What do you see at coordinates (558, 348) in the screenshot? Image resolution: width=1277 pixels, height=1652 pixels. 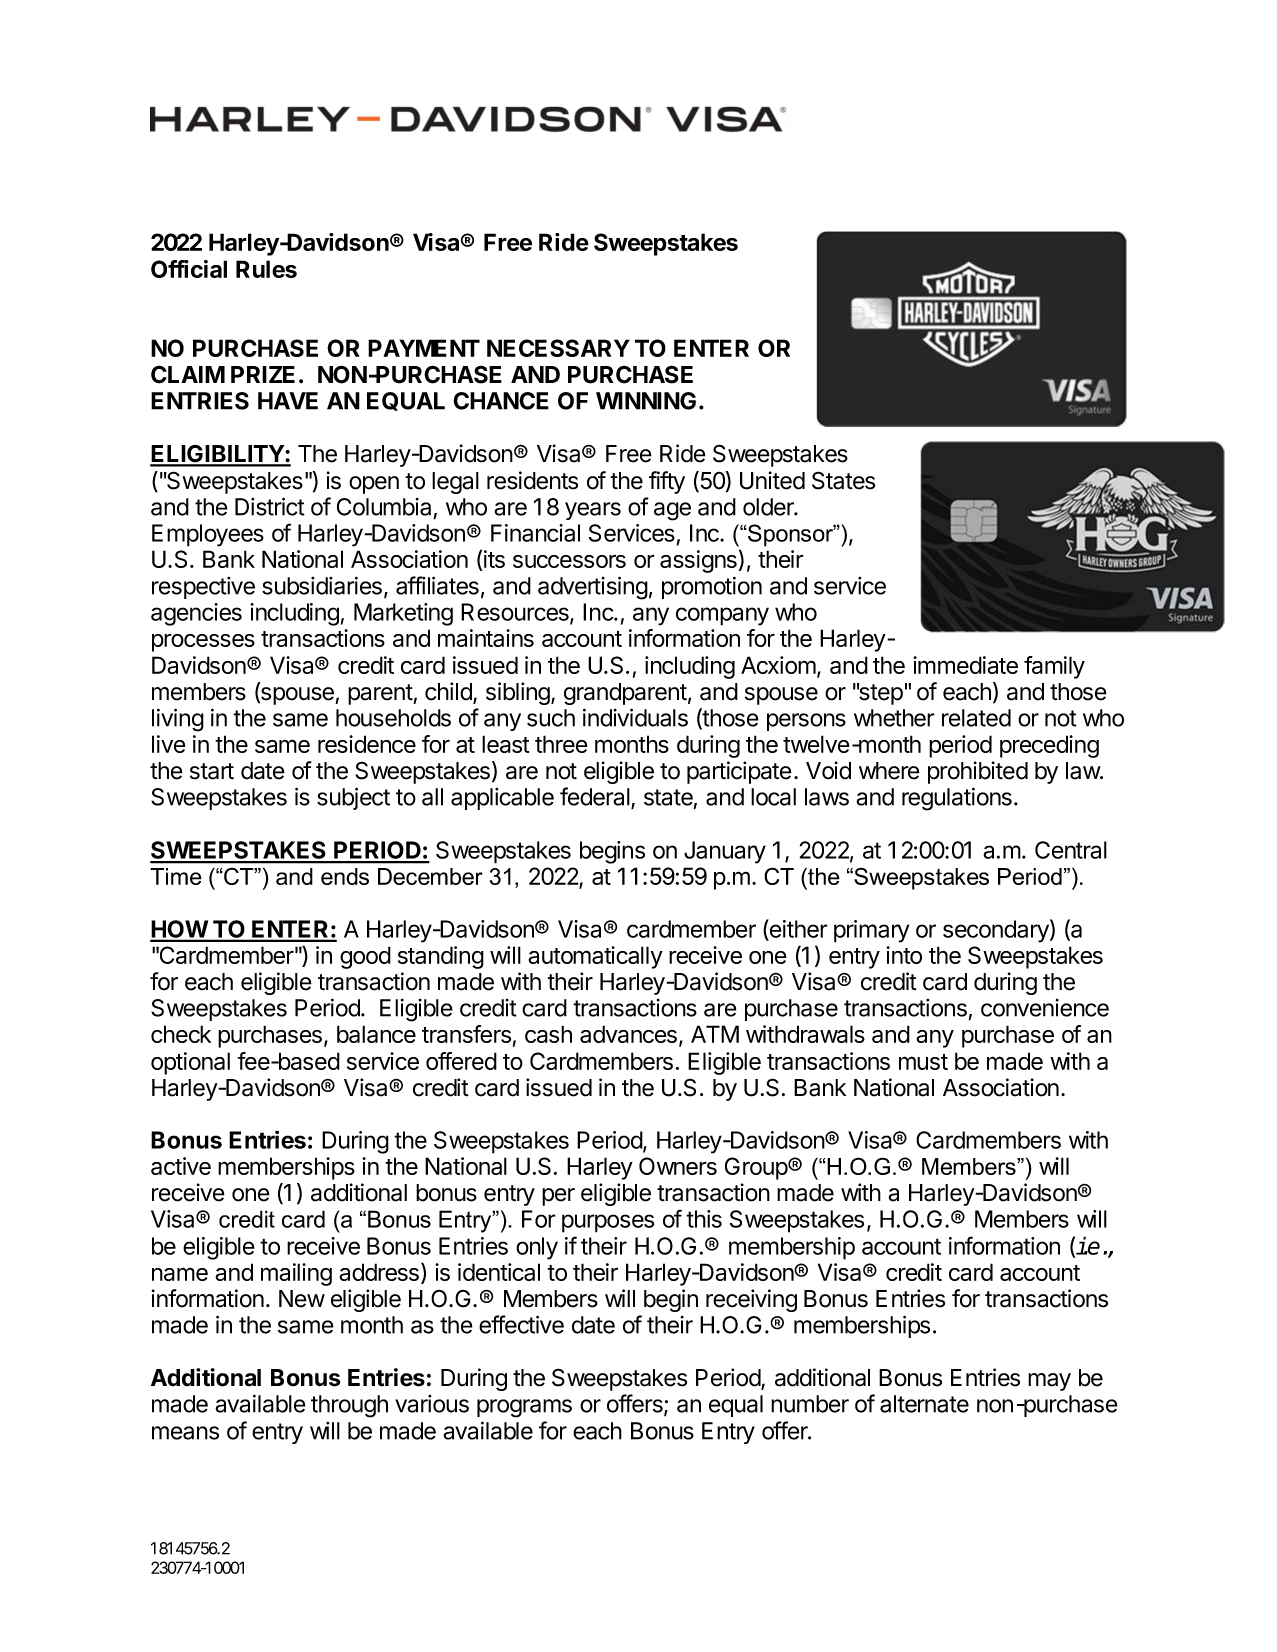 I see `NECESSARY` at bounding box center [558, 348].
